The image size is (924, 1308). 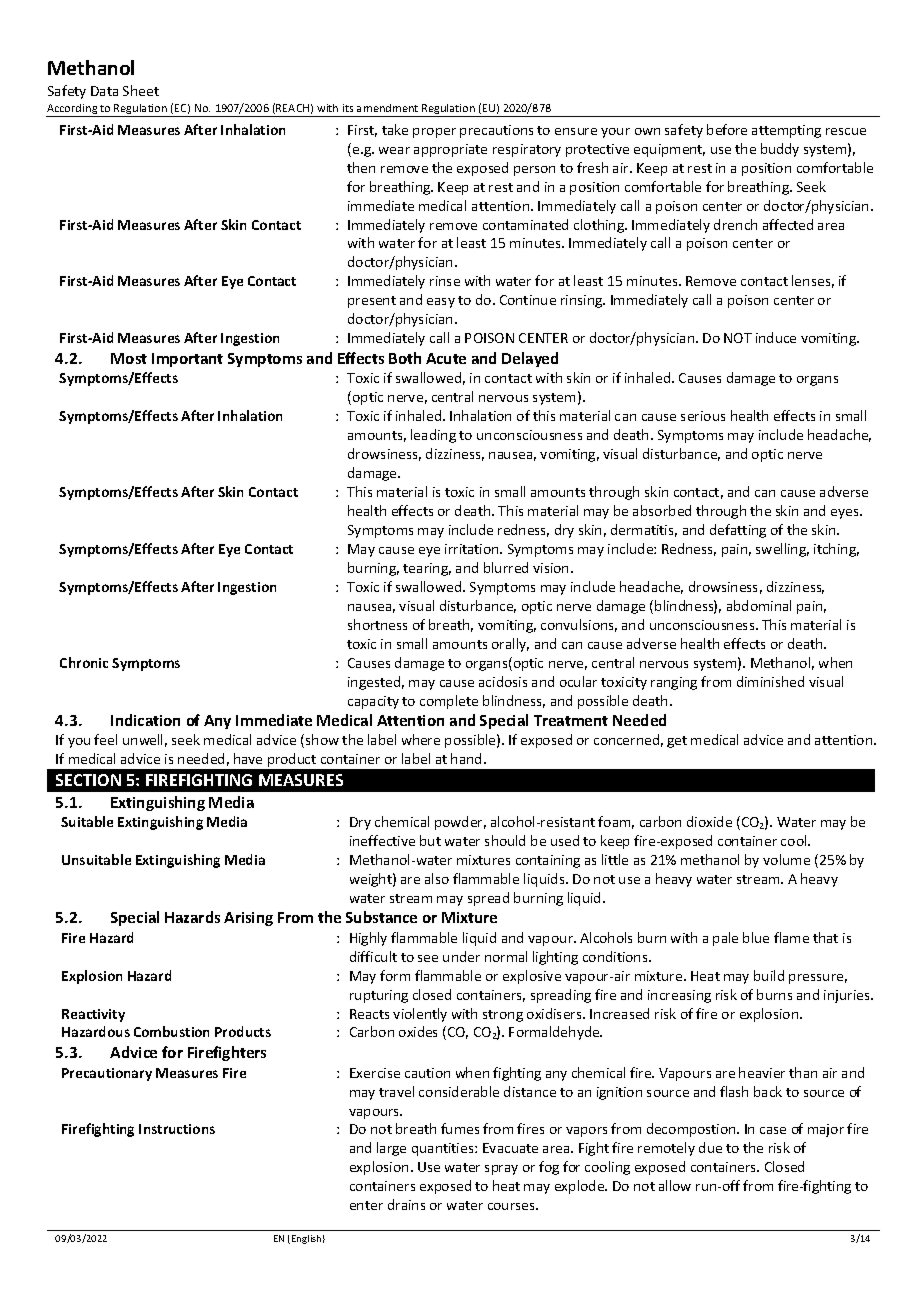 I want to click on orally, so click(x=510, y=645).
